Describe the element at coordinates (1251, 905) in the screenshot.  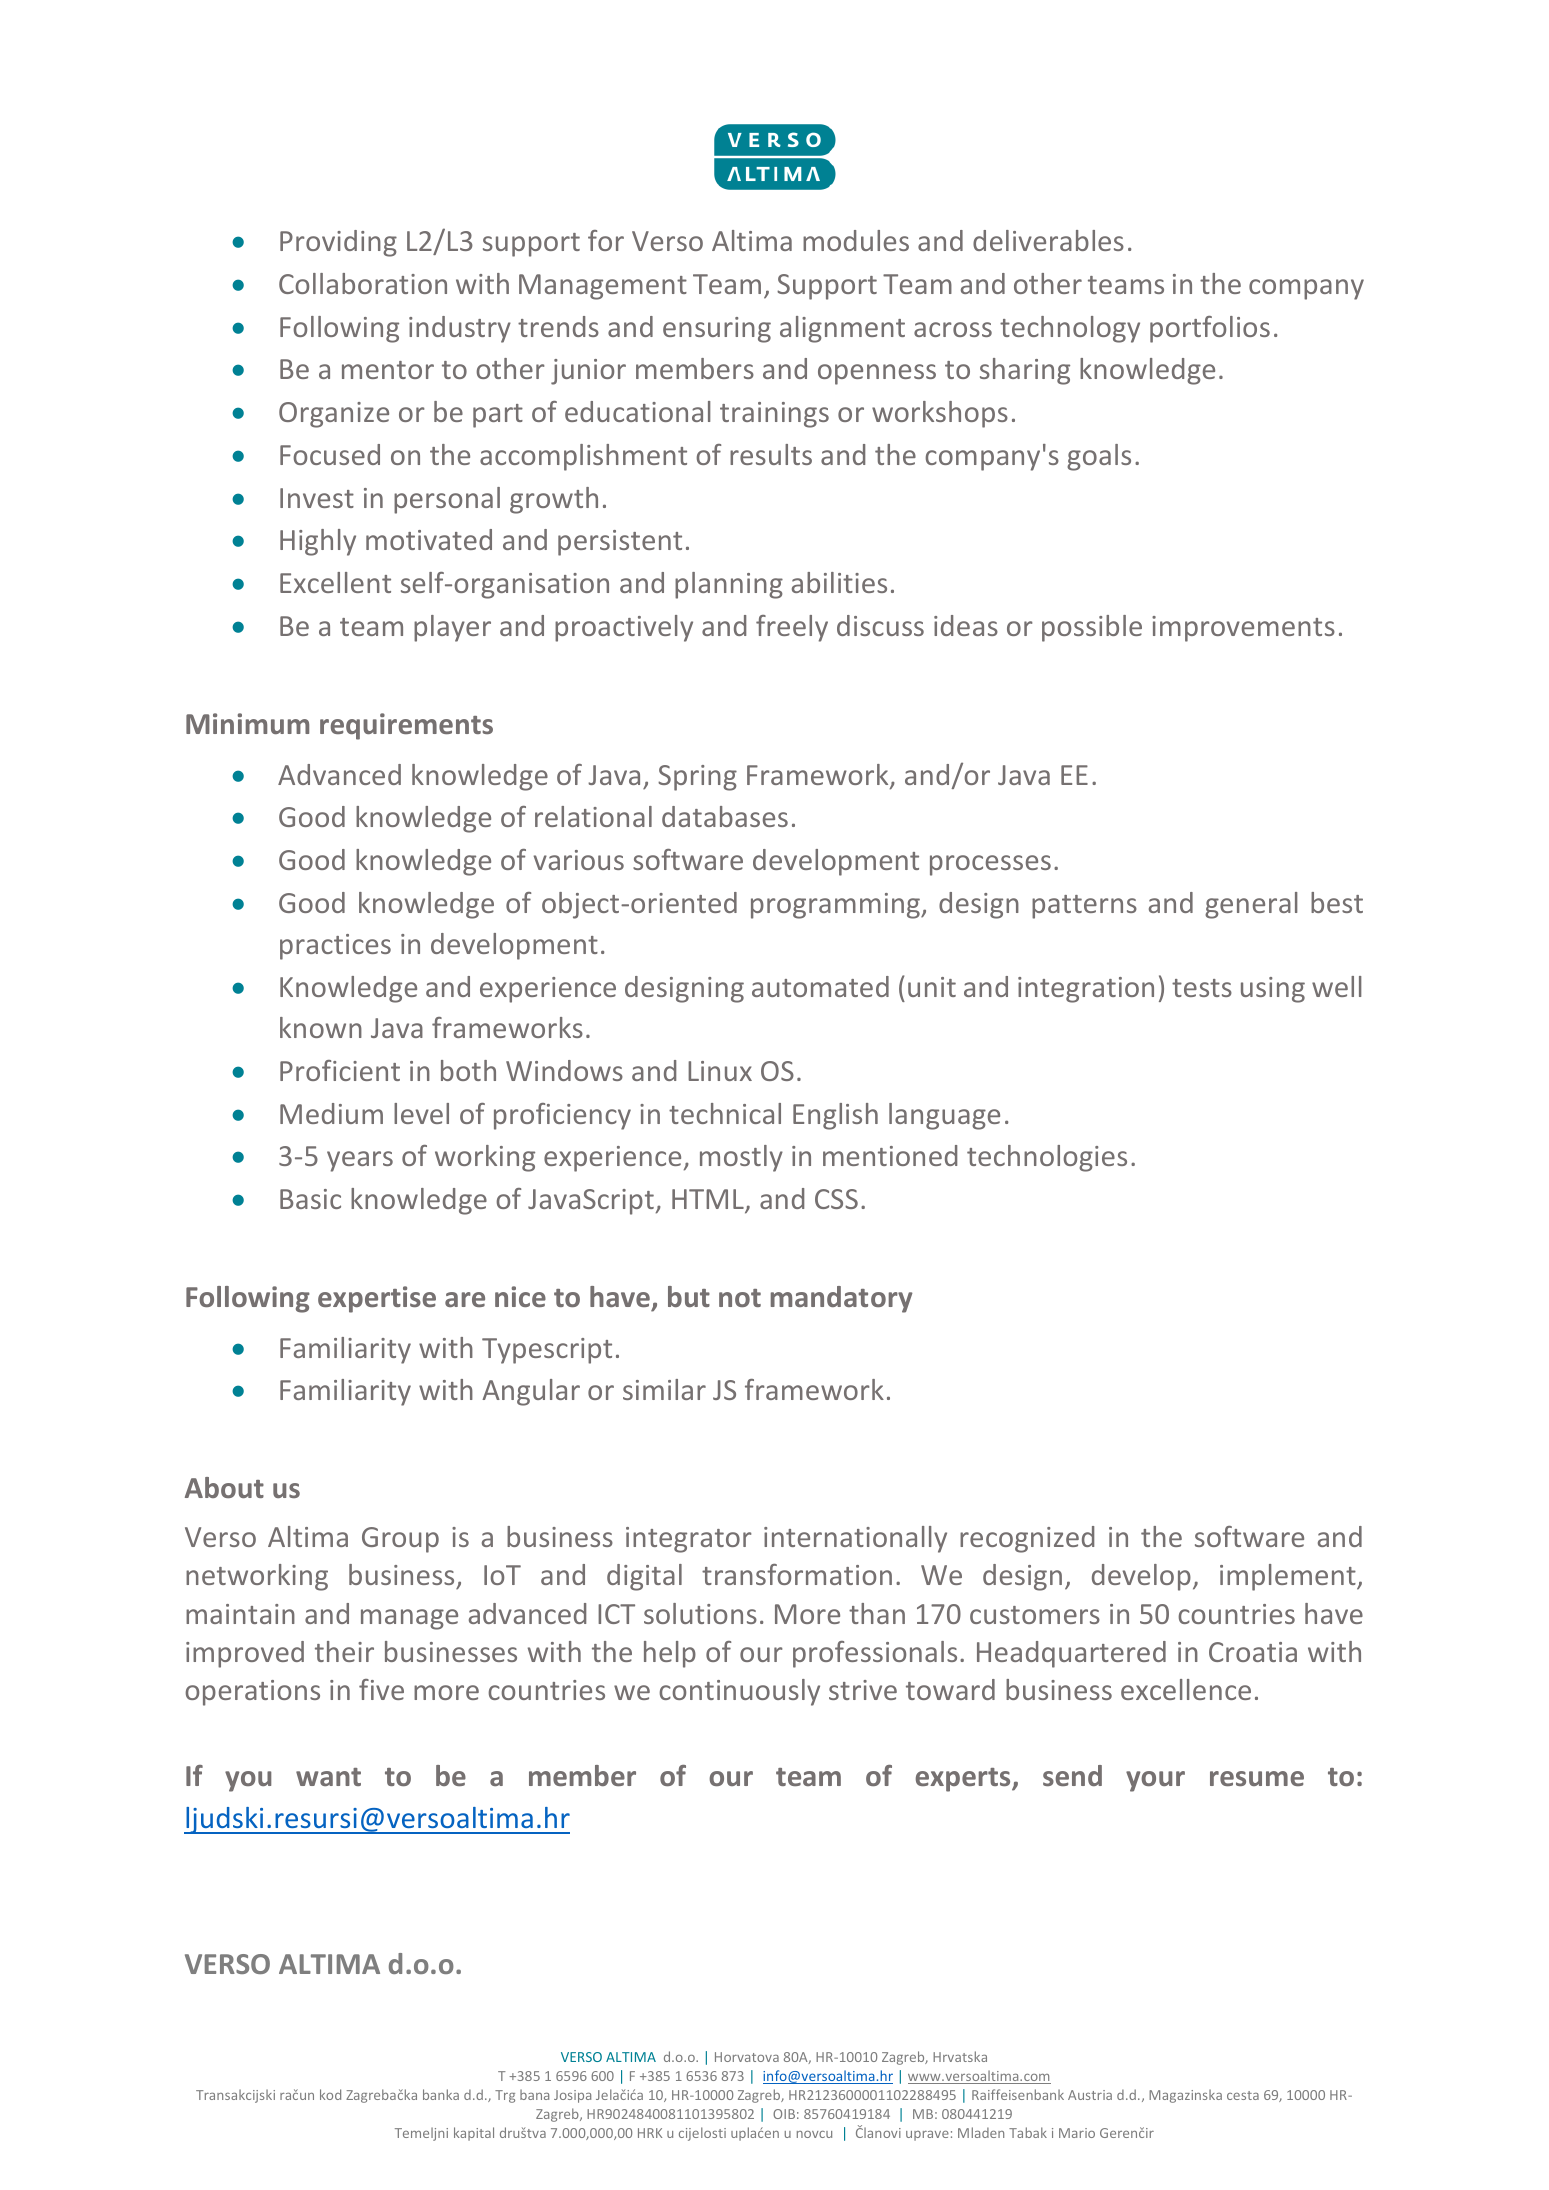
I see `general` at that location.
